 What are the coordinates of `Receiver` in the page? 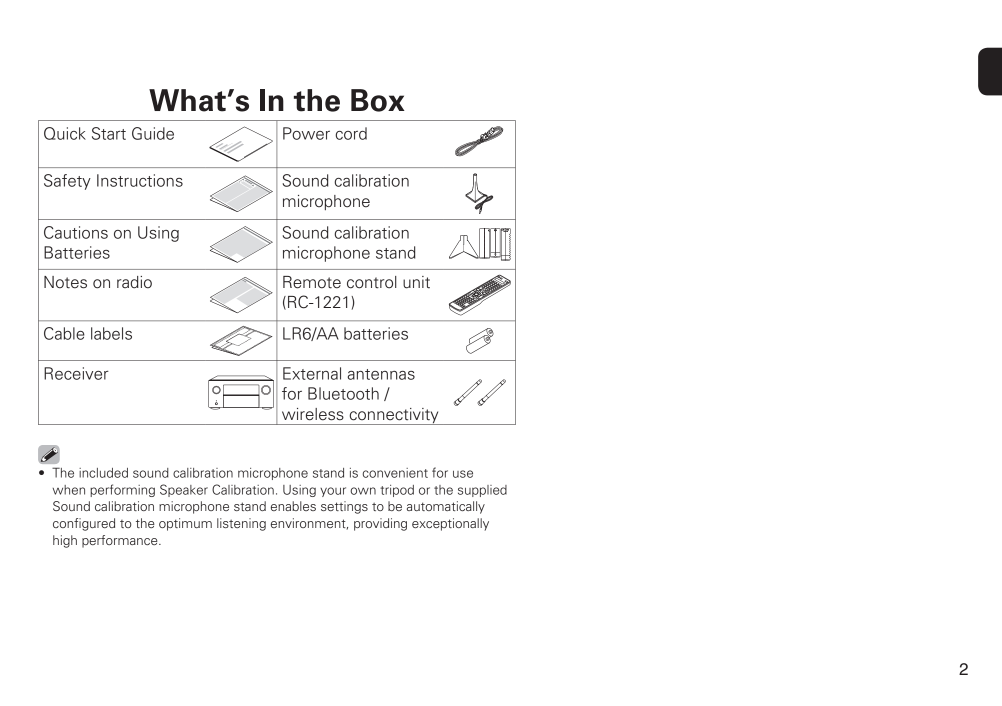 It's located at (76, 373).
